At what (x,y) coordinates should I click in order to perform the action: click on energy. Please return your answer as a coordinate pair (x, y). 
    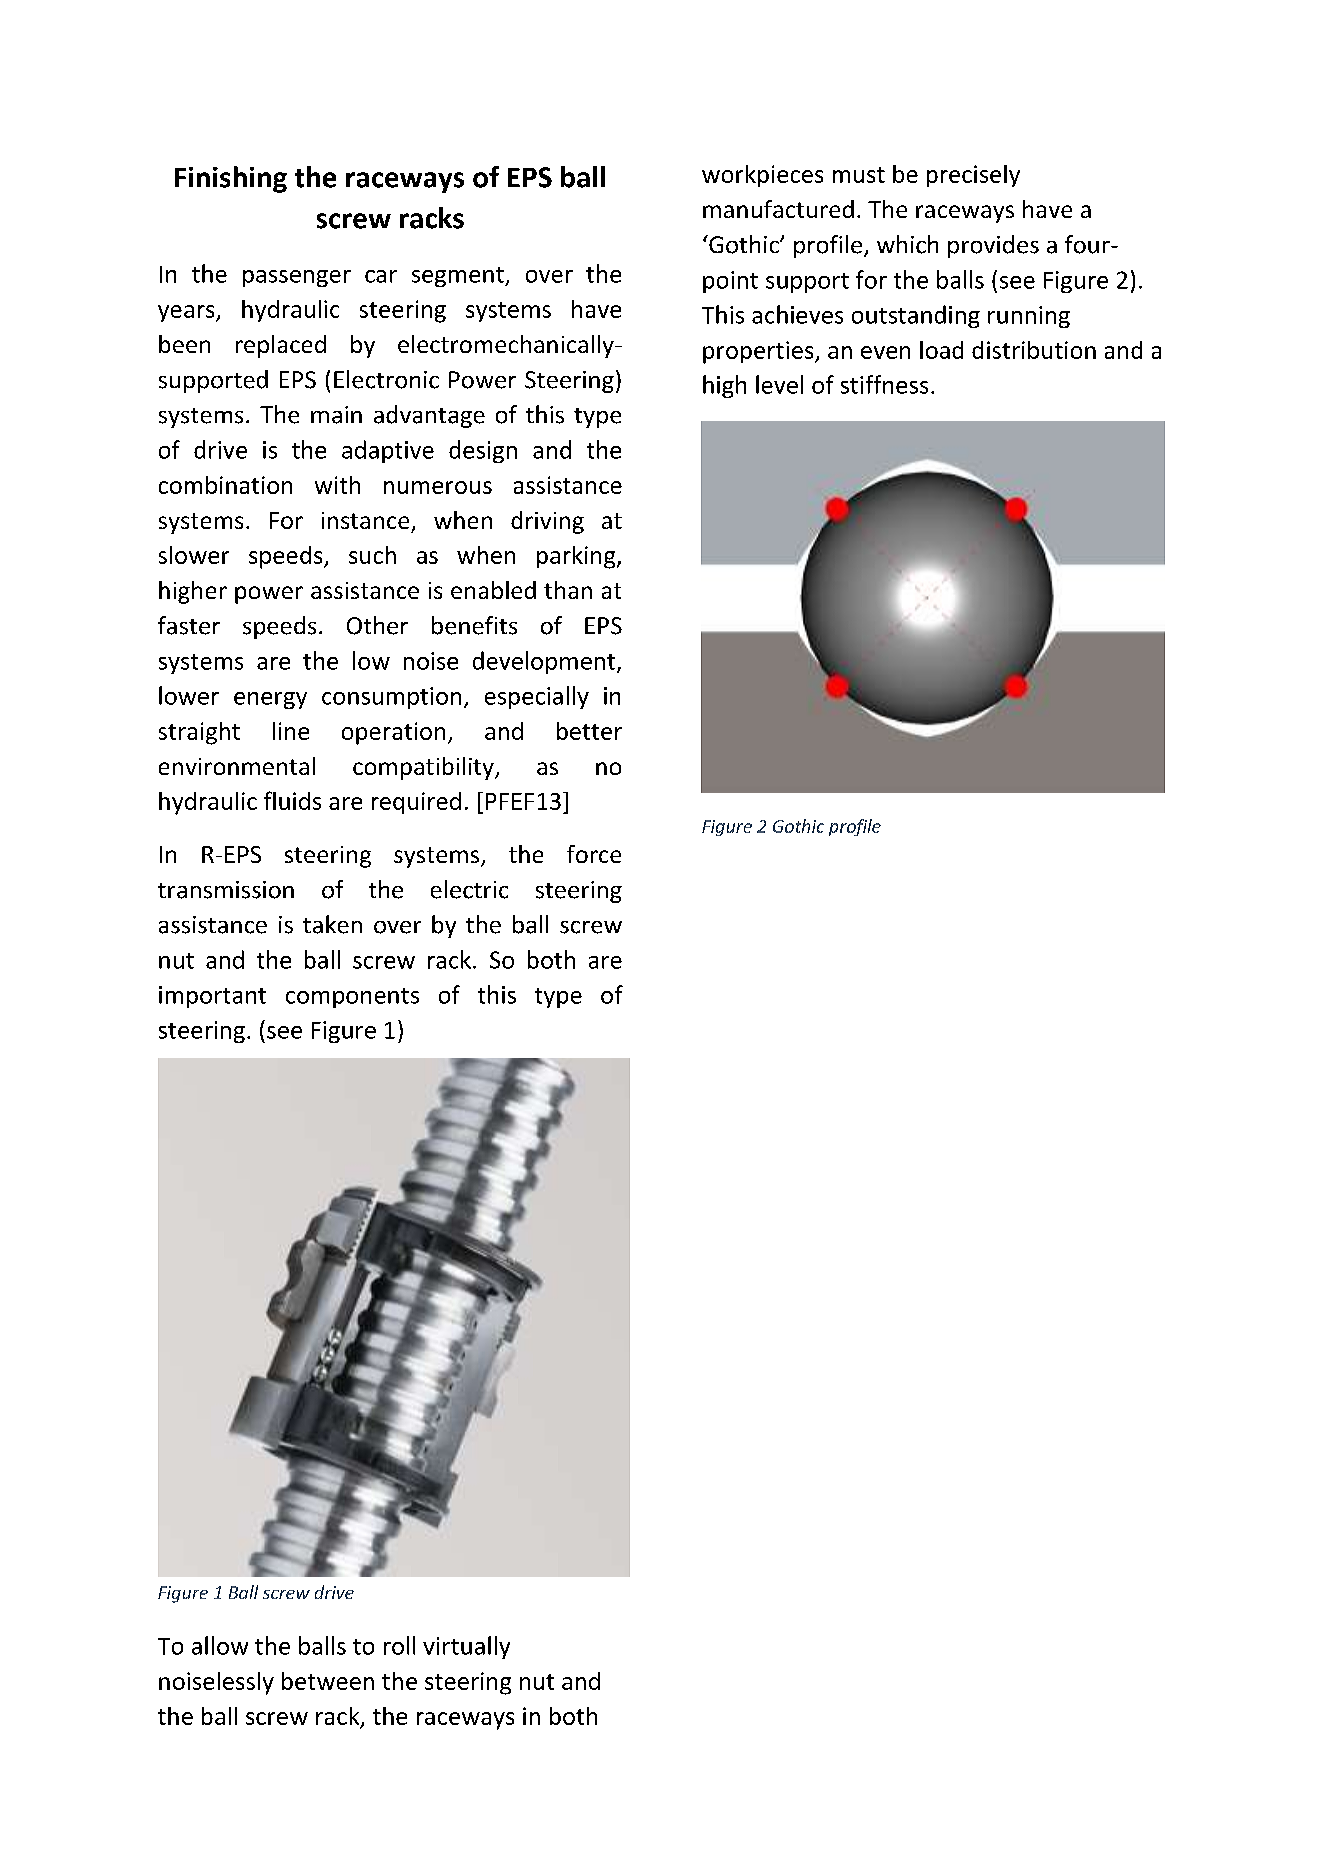
    Looking at the image, I should click on (270, 700).
